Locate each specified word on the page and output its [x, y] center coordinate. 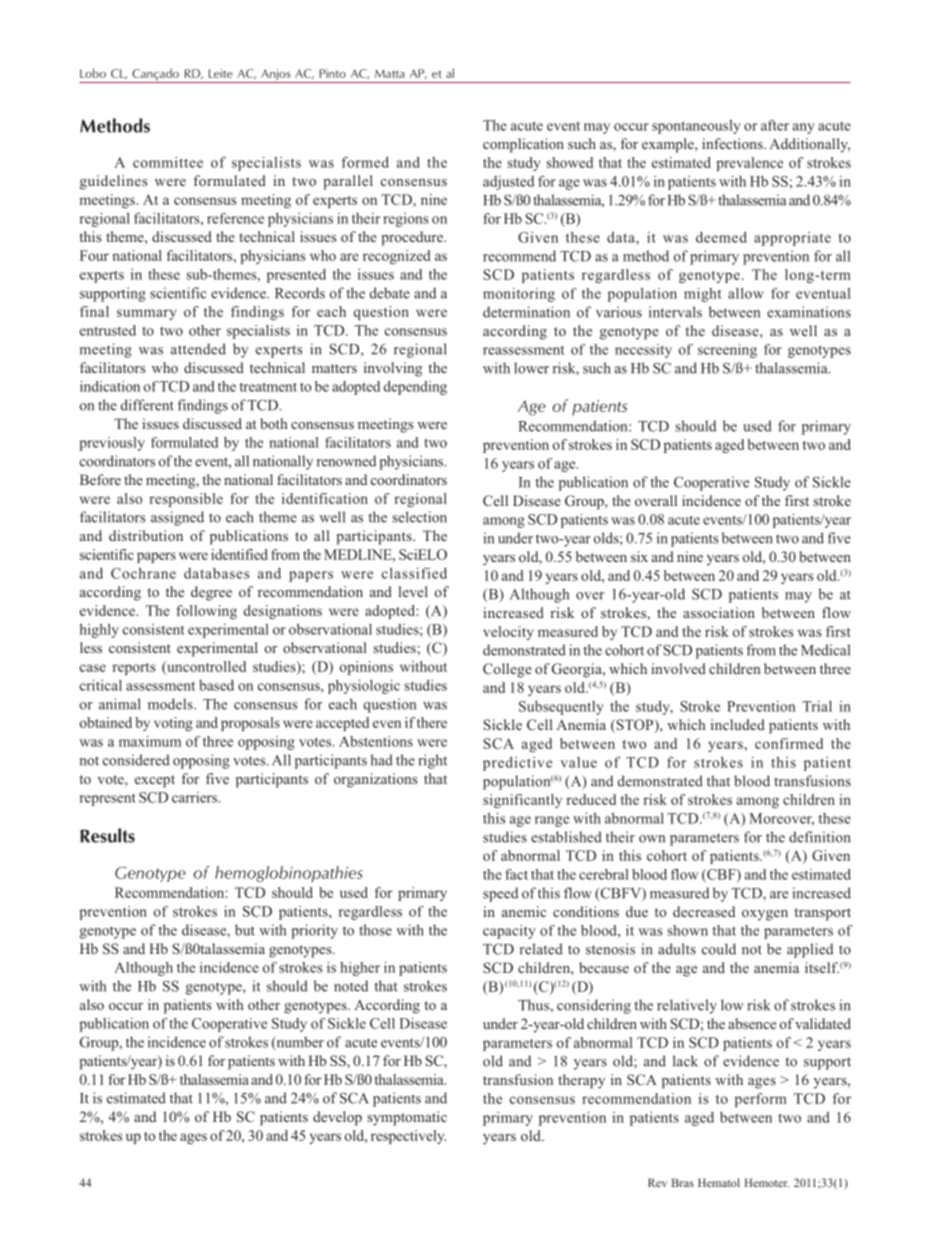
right [432, 761]
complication [523, 145]
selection [420, 517]
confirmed [789, 743]
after [775, 125]
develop [337, 1118]
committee [168, 162]
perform [761, 1100]
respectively [408, 1137]
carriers [196, 797]
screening [727, 351]
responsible [186, 500]
